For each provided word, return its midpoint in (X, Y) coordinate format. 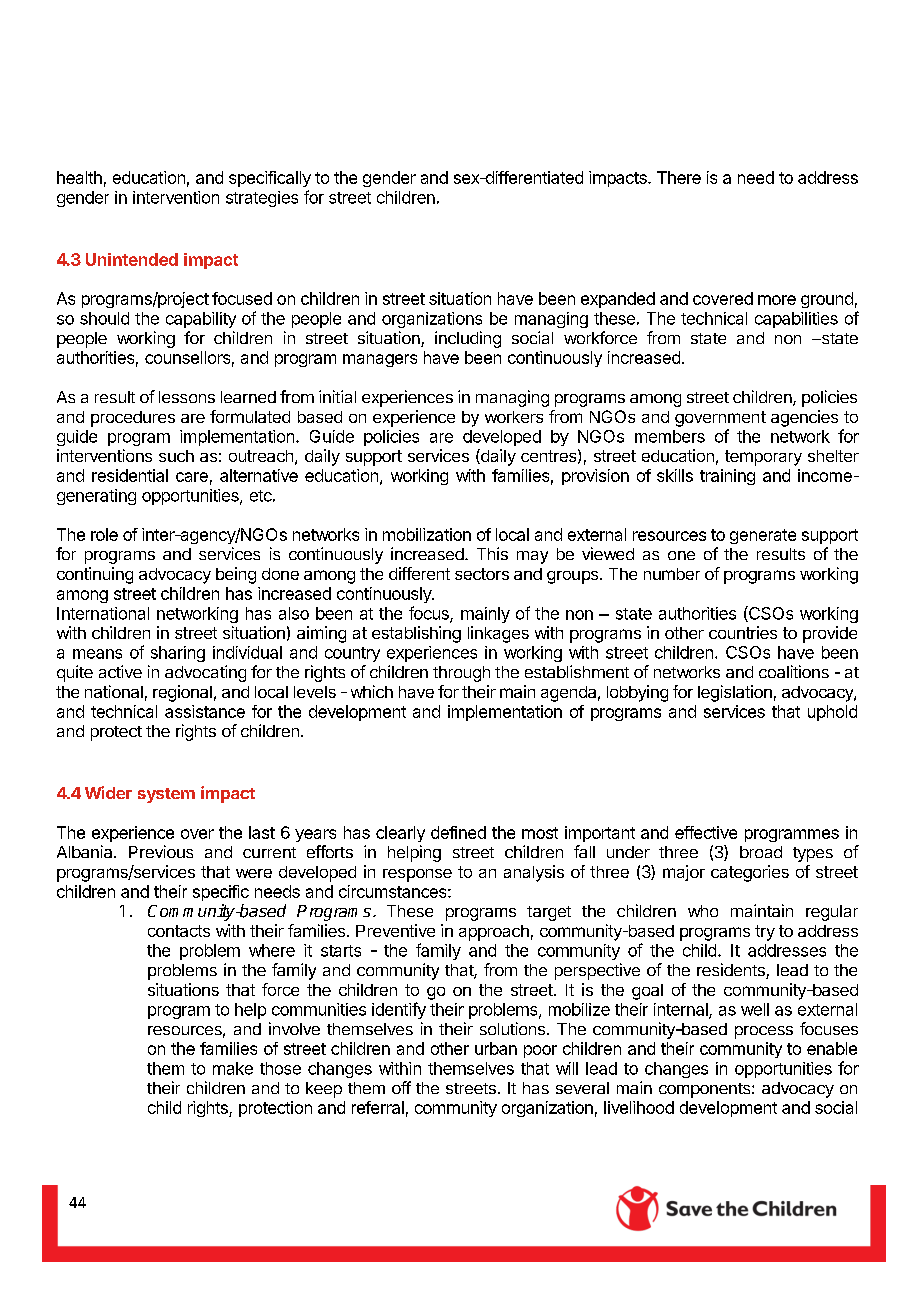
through (461, 674)
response (417, 875)
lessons (187, 397)
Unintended (132, 259)
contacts (179, 931)
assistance (205, 711)
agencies (804, 418)
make (233, 1068)
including (468, 339)
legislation (735, 693)
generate (763, 536)
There (679, 177)
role (104, 534)
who (703, 911)
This (492, 553)
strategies (262, 199)
